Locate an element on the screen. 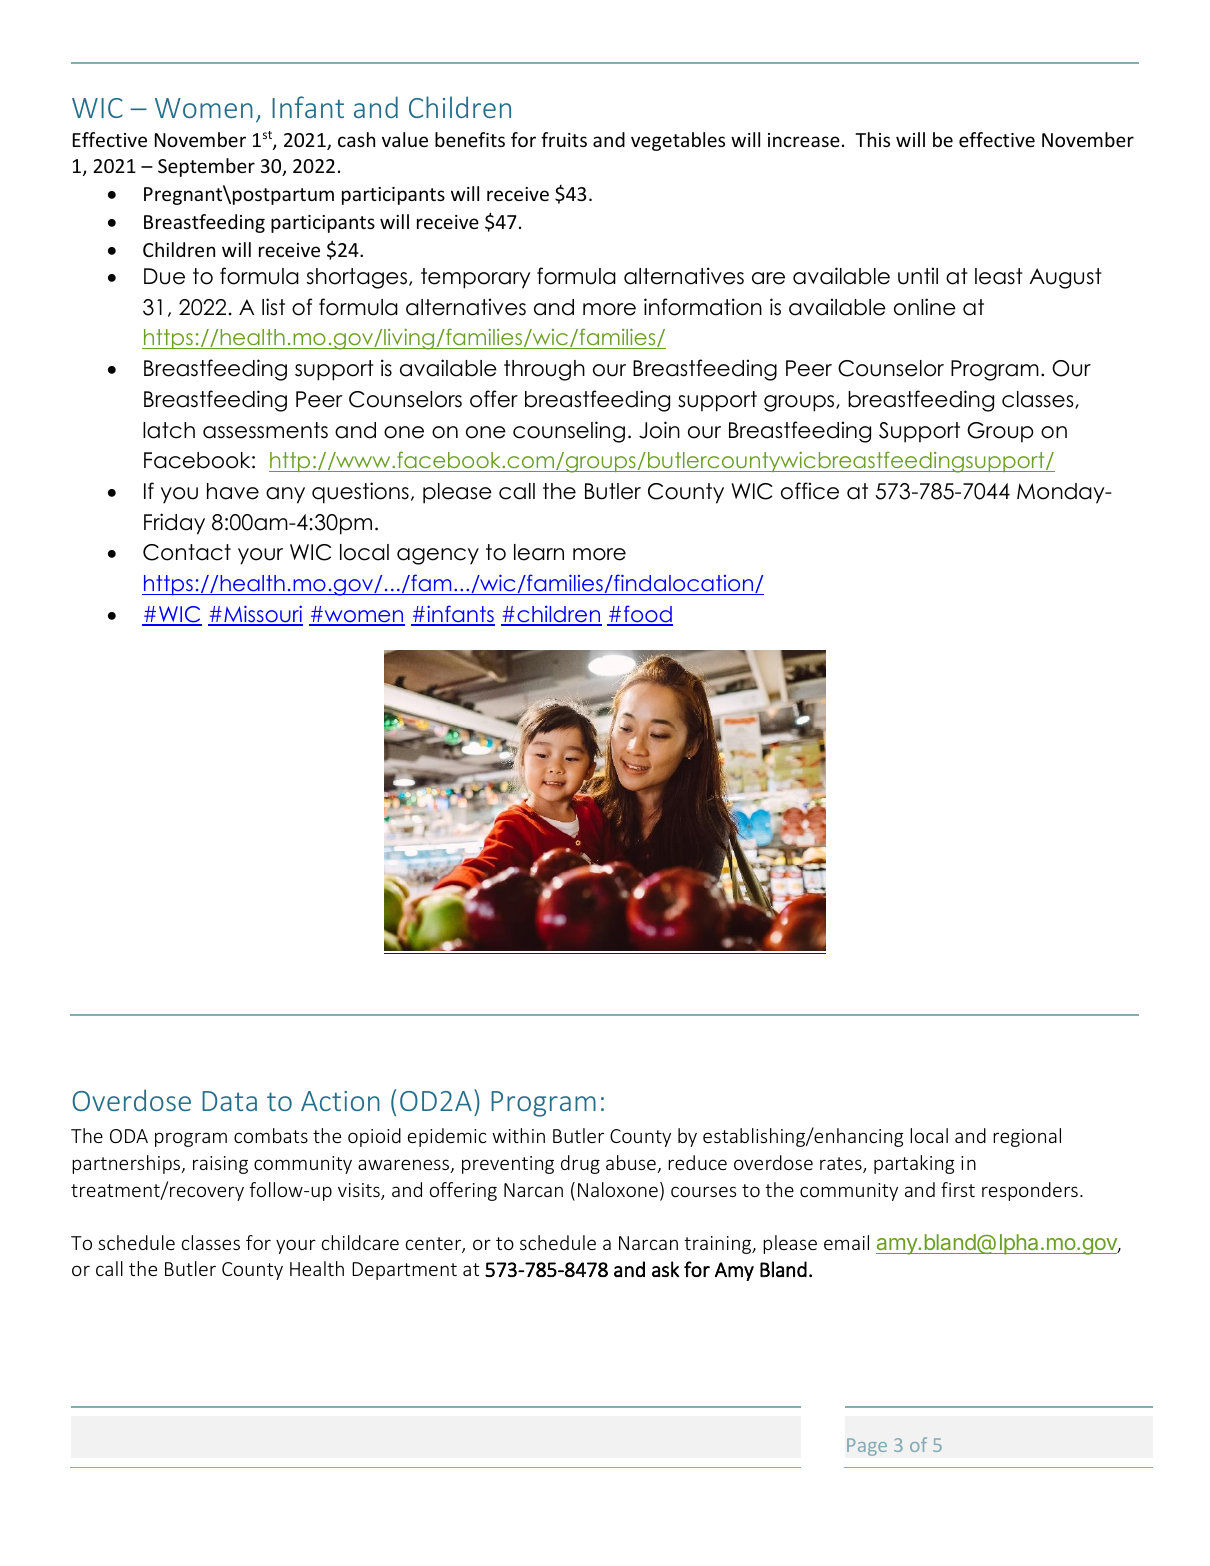 Image resolution: width=1210 pixels, height=1566 pixels. fruits is located at coordinates (564, 139).
